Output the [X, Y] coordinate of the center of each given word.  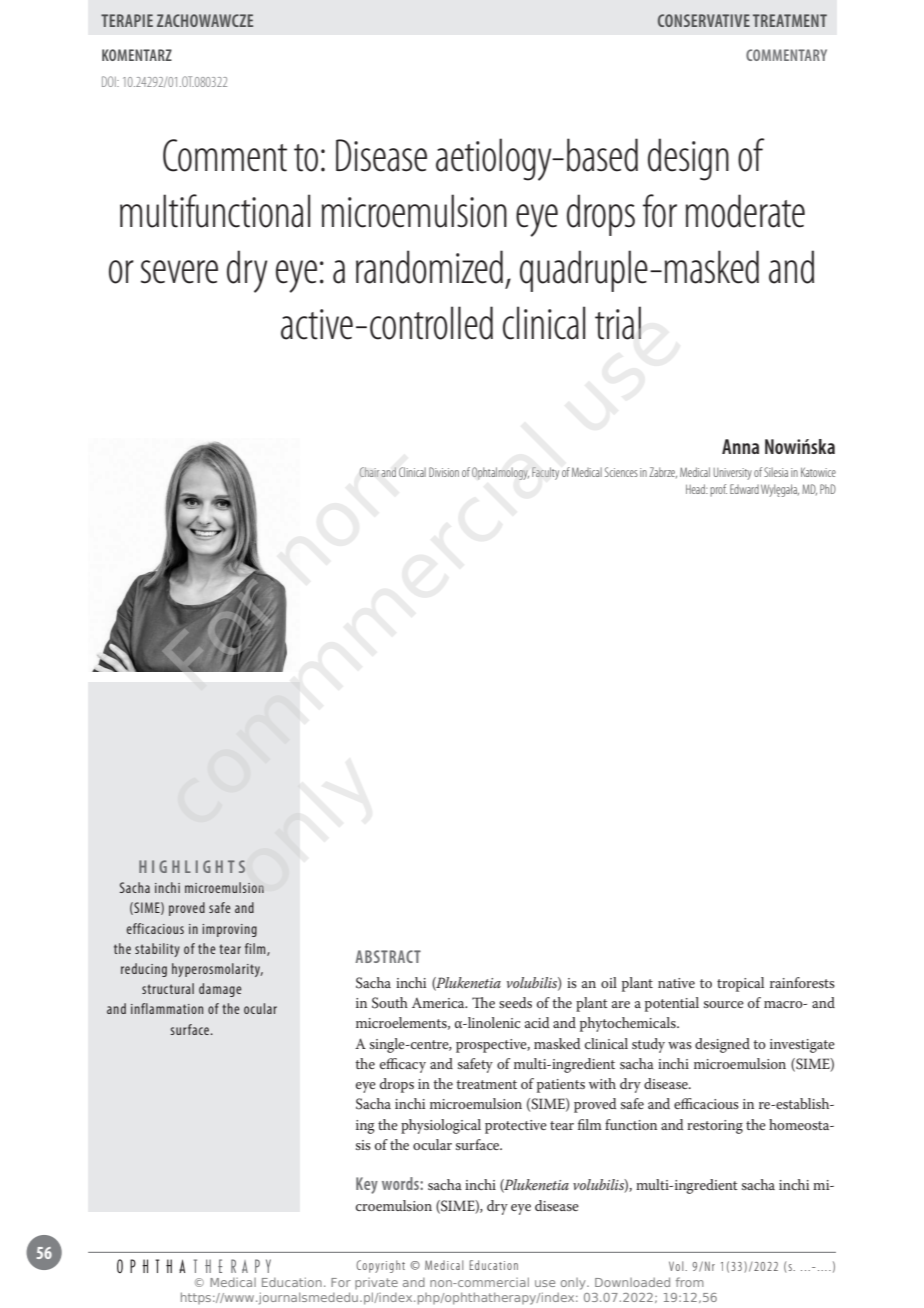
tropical [740, 984]
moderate [745, 211]
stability [157, 950]
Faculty [545, 473]
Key [367, 1185]
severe [179, 272]
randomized [429, 267]
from [690, 1282]
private [376, 1283]
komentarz [137, 55]
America [439, 1003]
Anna [740, 446]
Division [444, 472]
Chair [369, 472]
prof [718, 490]
